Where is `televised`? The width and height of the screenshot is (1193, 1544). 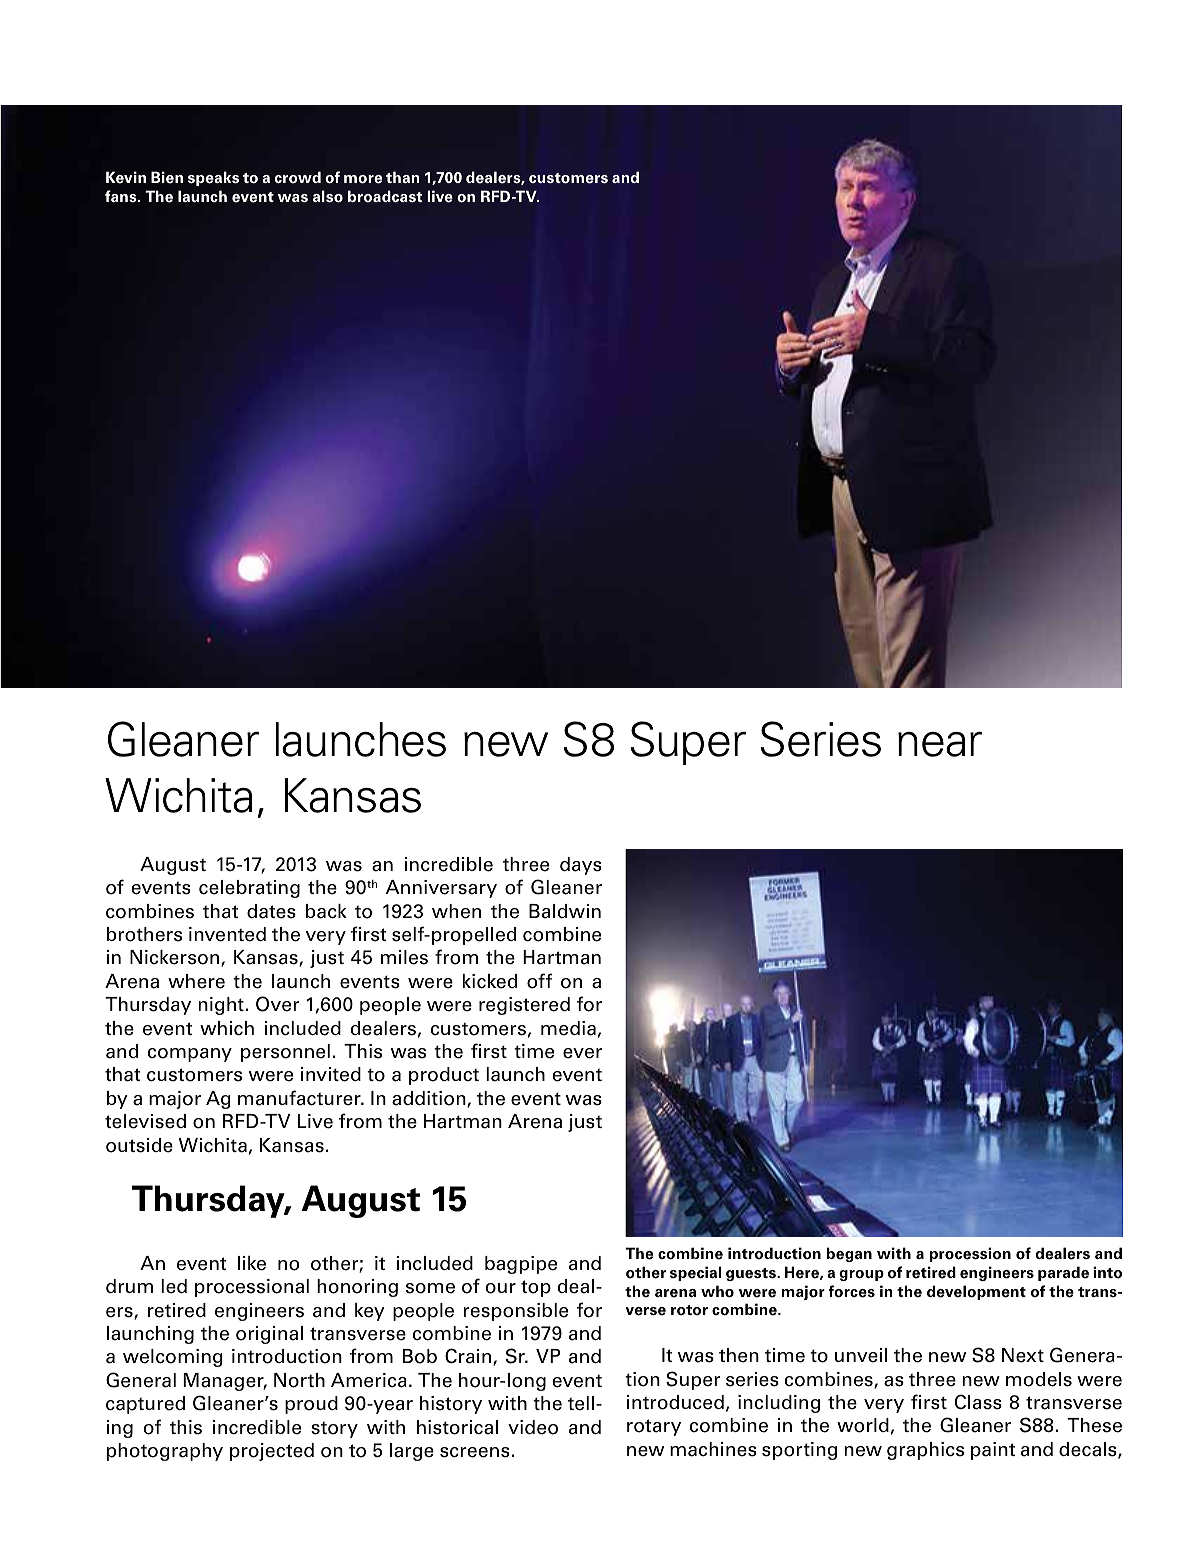 televised is located at coordinates (145, 1121).
